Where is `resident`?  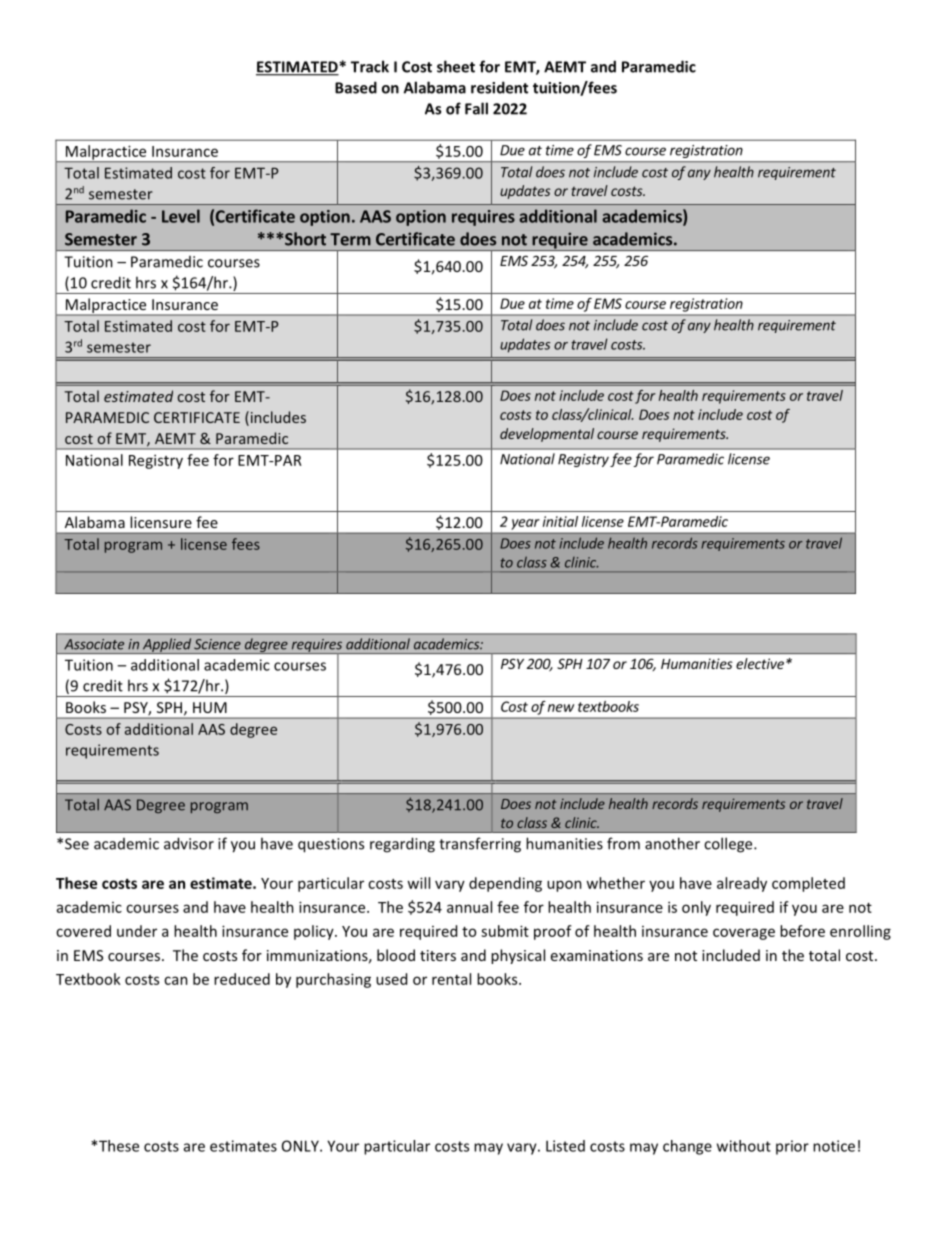 resident is located at coordinates (499, 87).
